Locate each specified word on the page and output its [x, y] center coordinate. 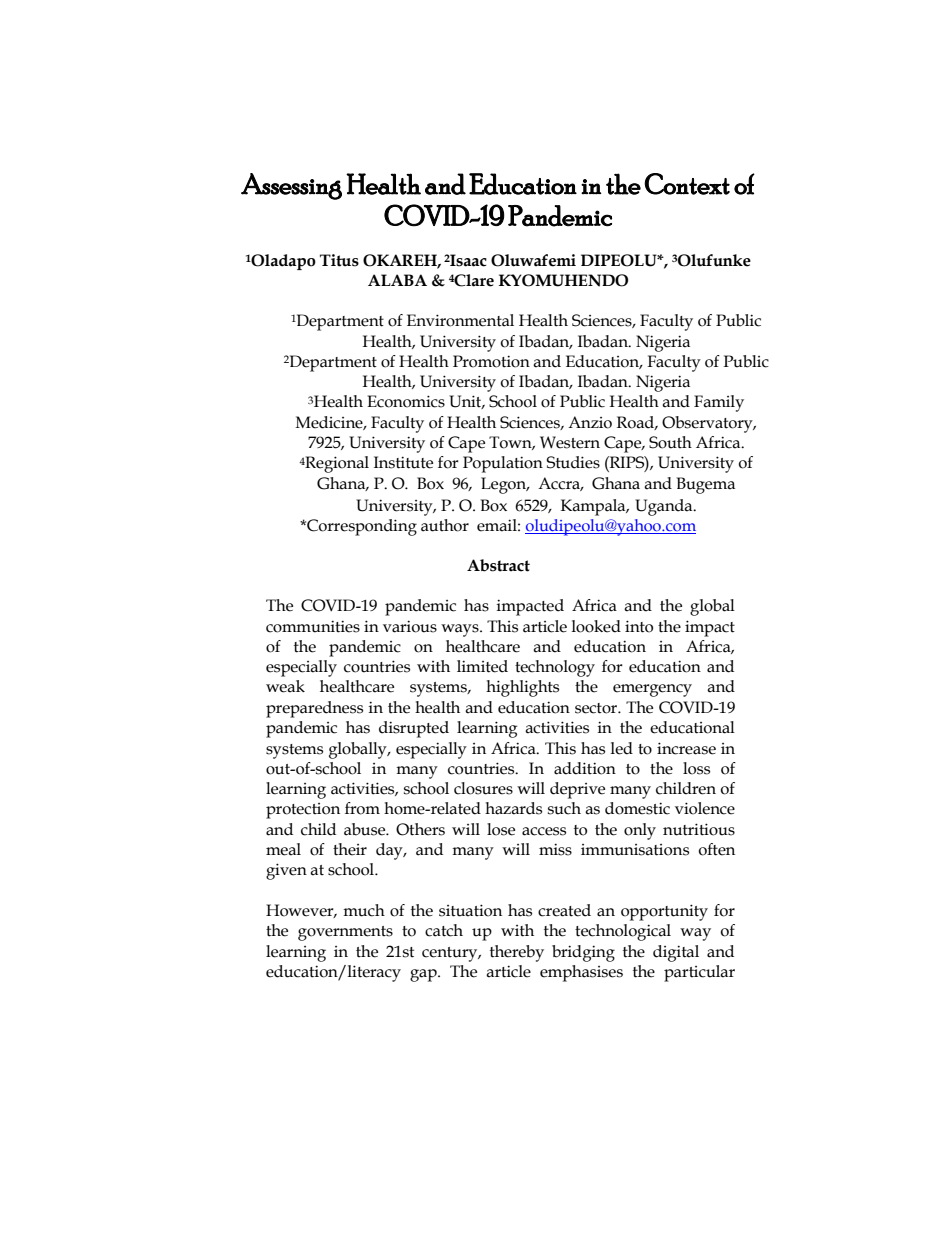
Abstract [498, 565]
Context [687, 184]
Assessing [291, 186]
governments [345, 933]
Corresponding [361, 527]
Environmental [460, 320]
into [639, 626]
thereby [517, 953]
